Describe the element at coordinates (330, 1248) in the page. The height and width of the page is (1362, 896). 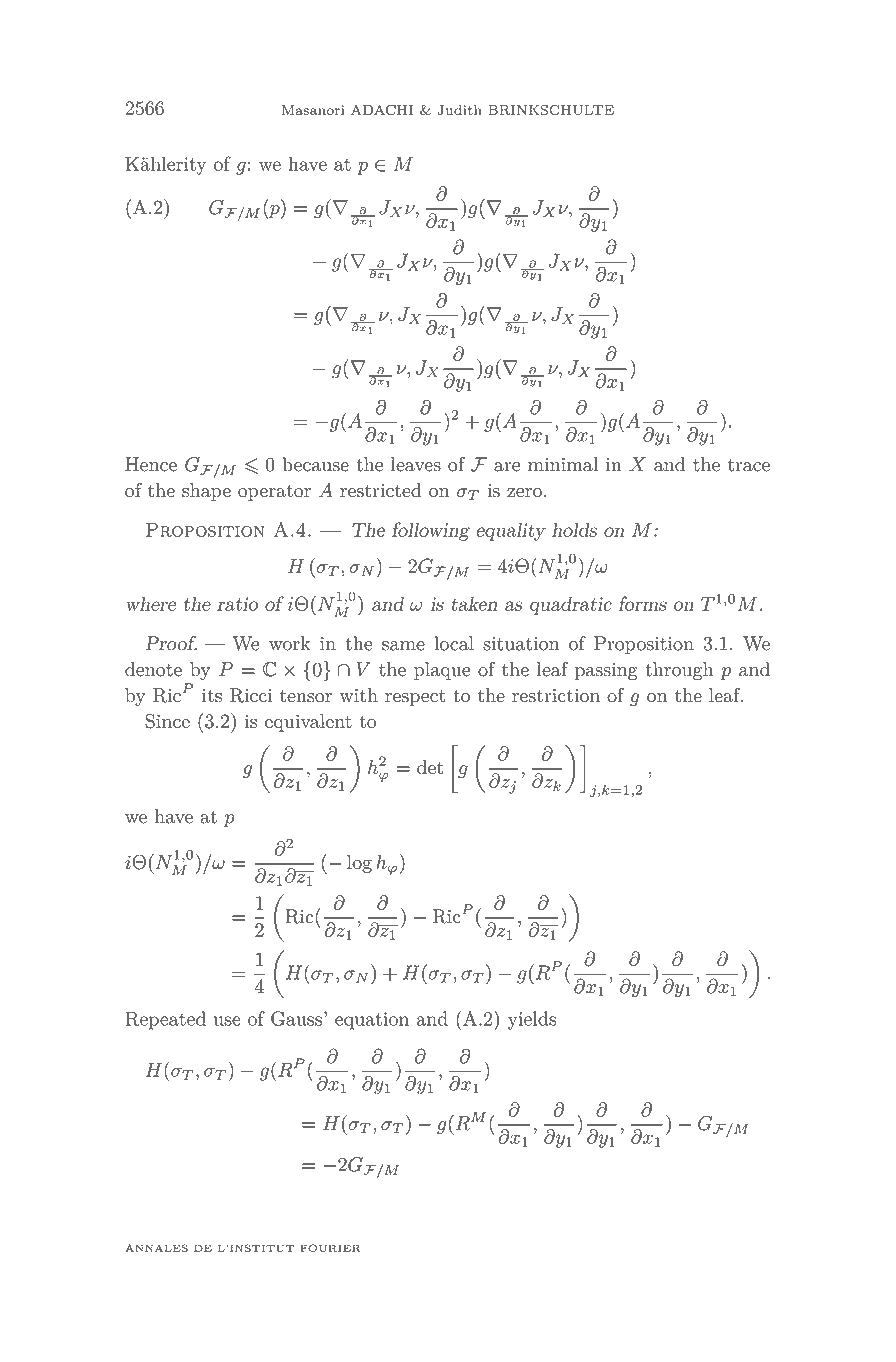
I see `FOURIER` at that location.
